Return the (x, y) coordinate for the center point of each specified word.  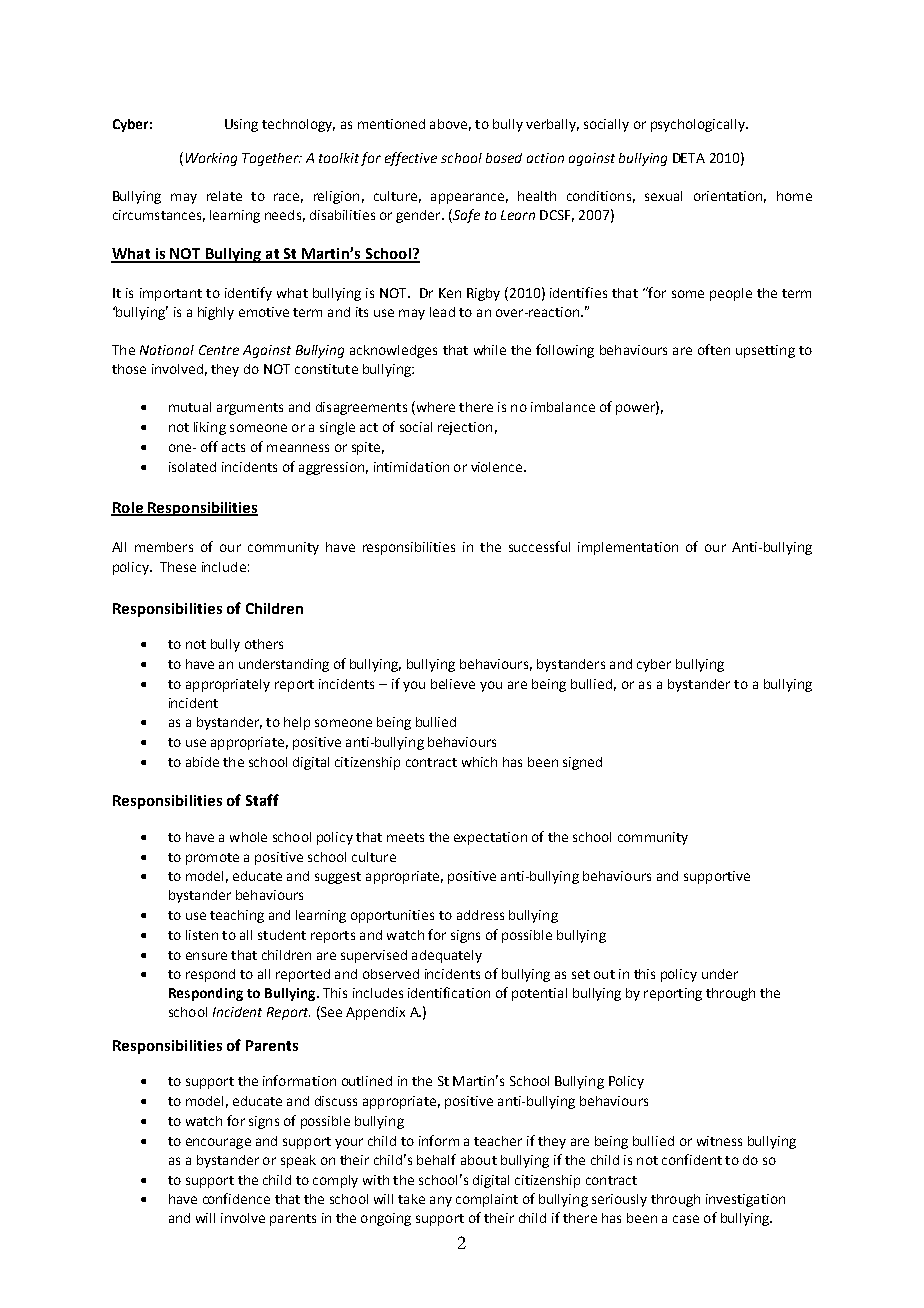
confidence (236, 1198)
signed (582, 763)
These (178, 567)
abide (202, 762)
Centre (219, 350)
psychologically (699, 125)
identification (449, 992)
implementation (628, 548)
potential (539, 994)
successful (539, 546)
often (714, 349)
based (504, 158)
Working (211, 159)
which (479, 762)
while (490, 350)
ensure (206, 956)
